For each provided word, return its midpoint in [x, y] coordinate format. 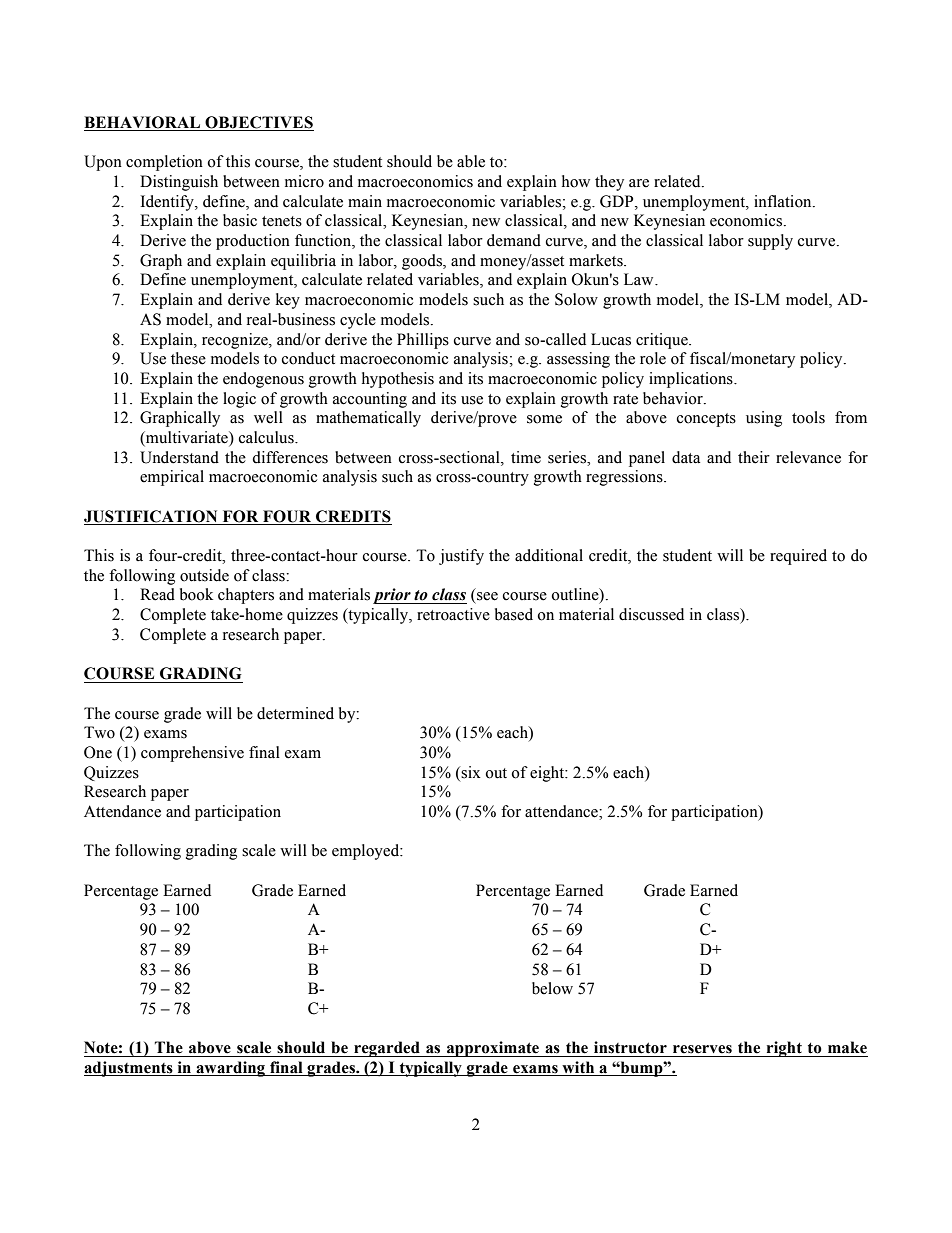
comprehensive [192, 754]
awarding [231, 1069]
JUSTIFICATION [150, 516]
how [576, 181]
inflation [784, 201]
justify [461, 557]
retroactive [453, 614]
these [188, 358]
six [471, 772]
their [754, 457]
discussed [651, 614]
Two [99, 732]
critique [663, 341]
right [784, 1049]
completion [164, 163]
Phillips [423, 341]
